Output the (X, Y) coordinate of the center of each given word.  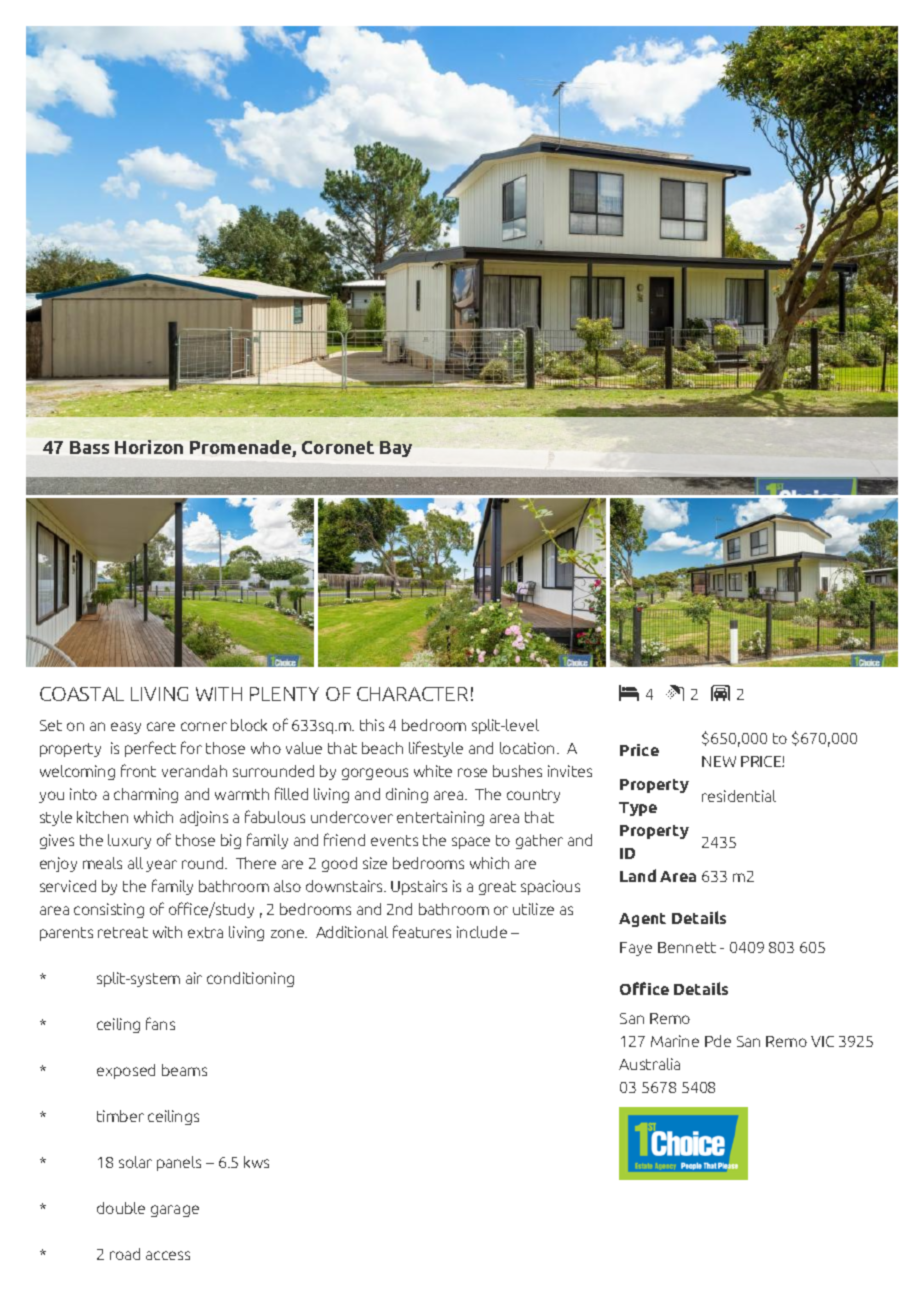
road (125, 1254)
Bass (89, 447)
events (394, 840)
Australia (649, 1064)
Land (638, 875)
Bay (396, 449)
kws (256, 1162)
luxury (129, 841)
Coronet (338, 447)
